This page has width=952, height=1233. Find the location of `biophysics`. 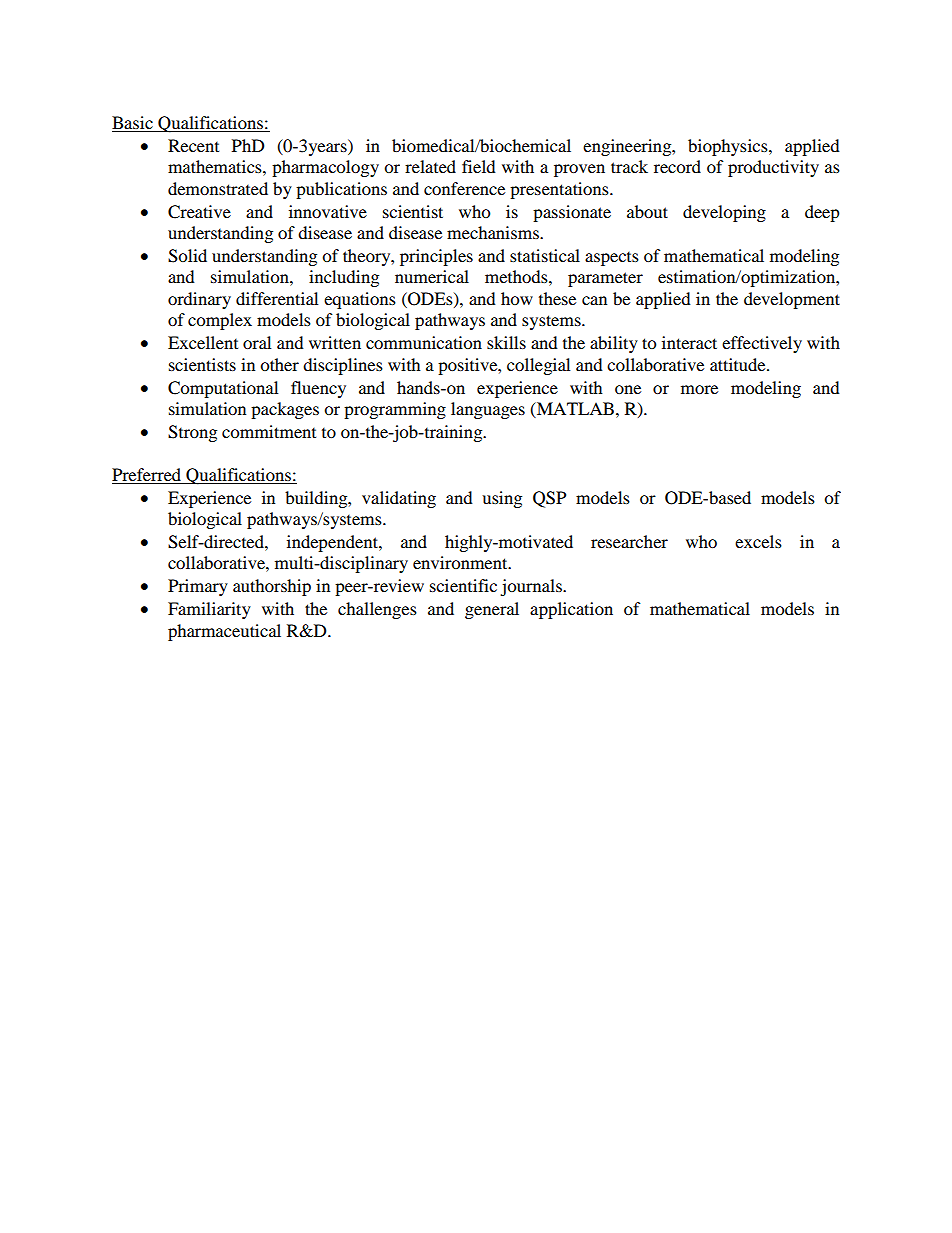

biophysics is located at coordinates (729, 147).
